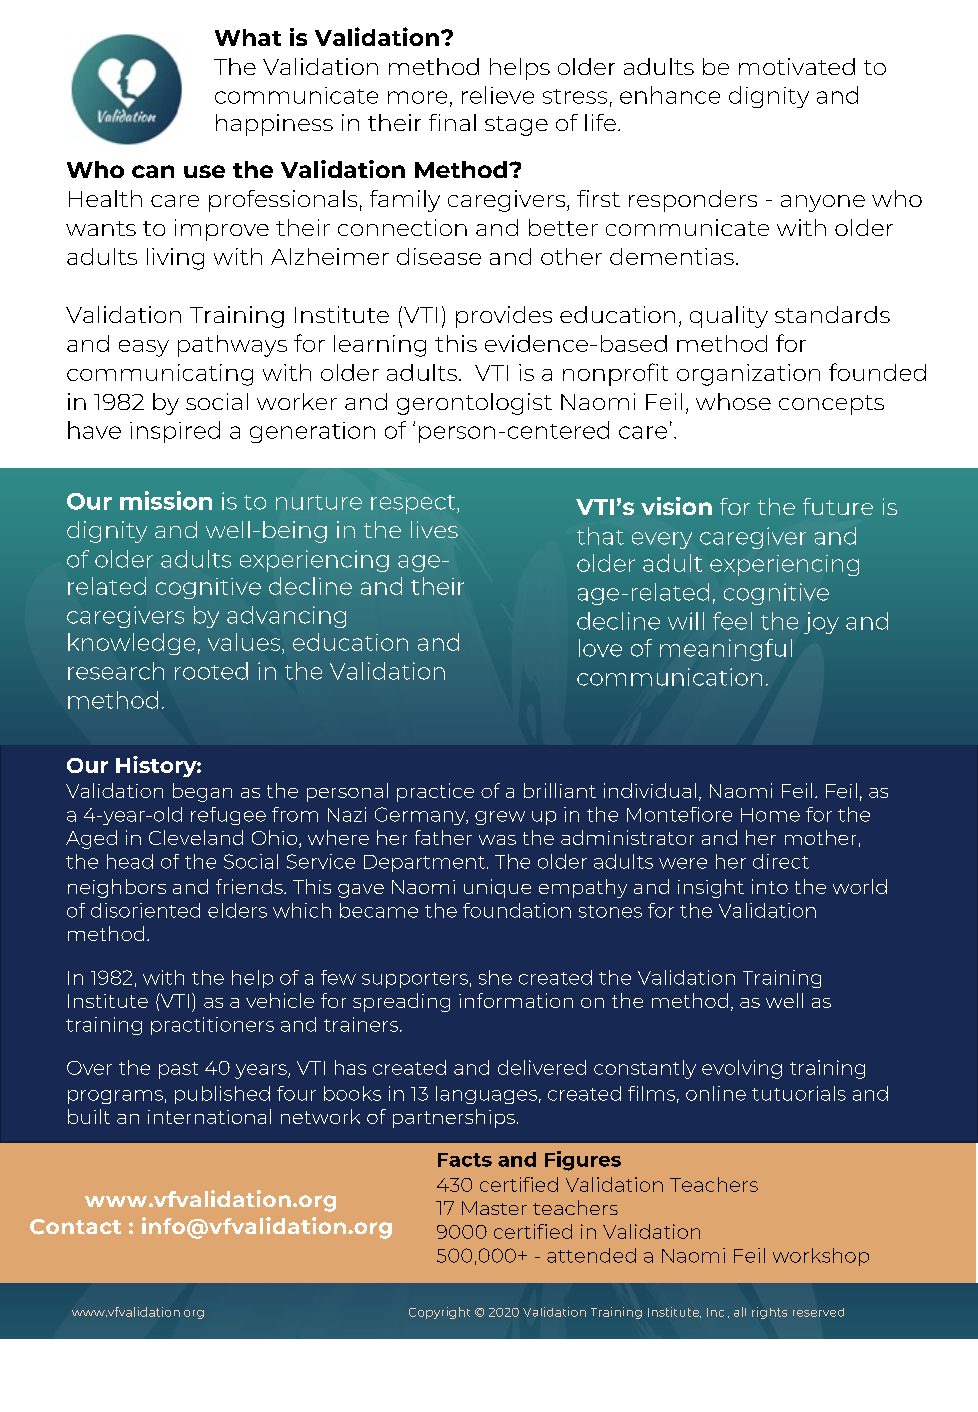 The image size is (978, 1412). Describe the element at coordinates (414, 504) in the screenshot. I see `respect` at that location.
